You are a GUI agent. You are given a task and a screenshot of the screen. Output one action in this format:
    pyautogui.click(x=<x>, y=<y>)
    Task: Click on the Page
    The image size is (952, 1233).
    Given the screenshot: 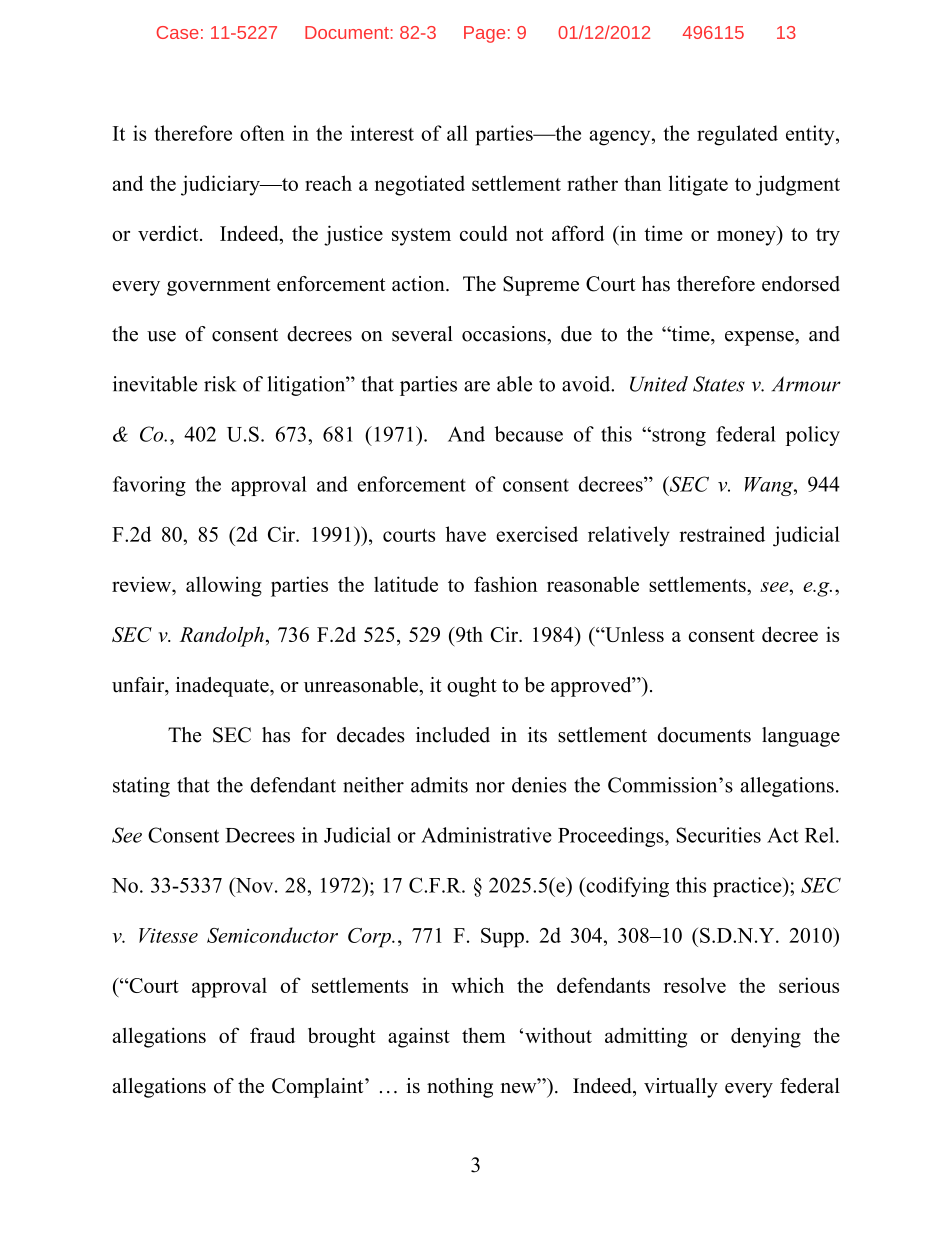 What is the action you would take?
    pyautogui.click(x=484, y=34)
